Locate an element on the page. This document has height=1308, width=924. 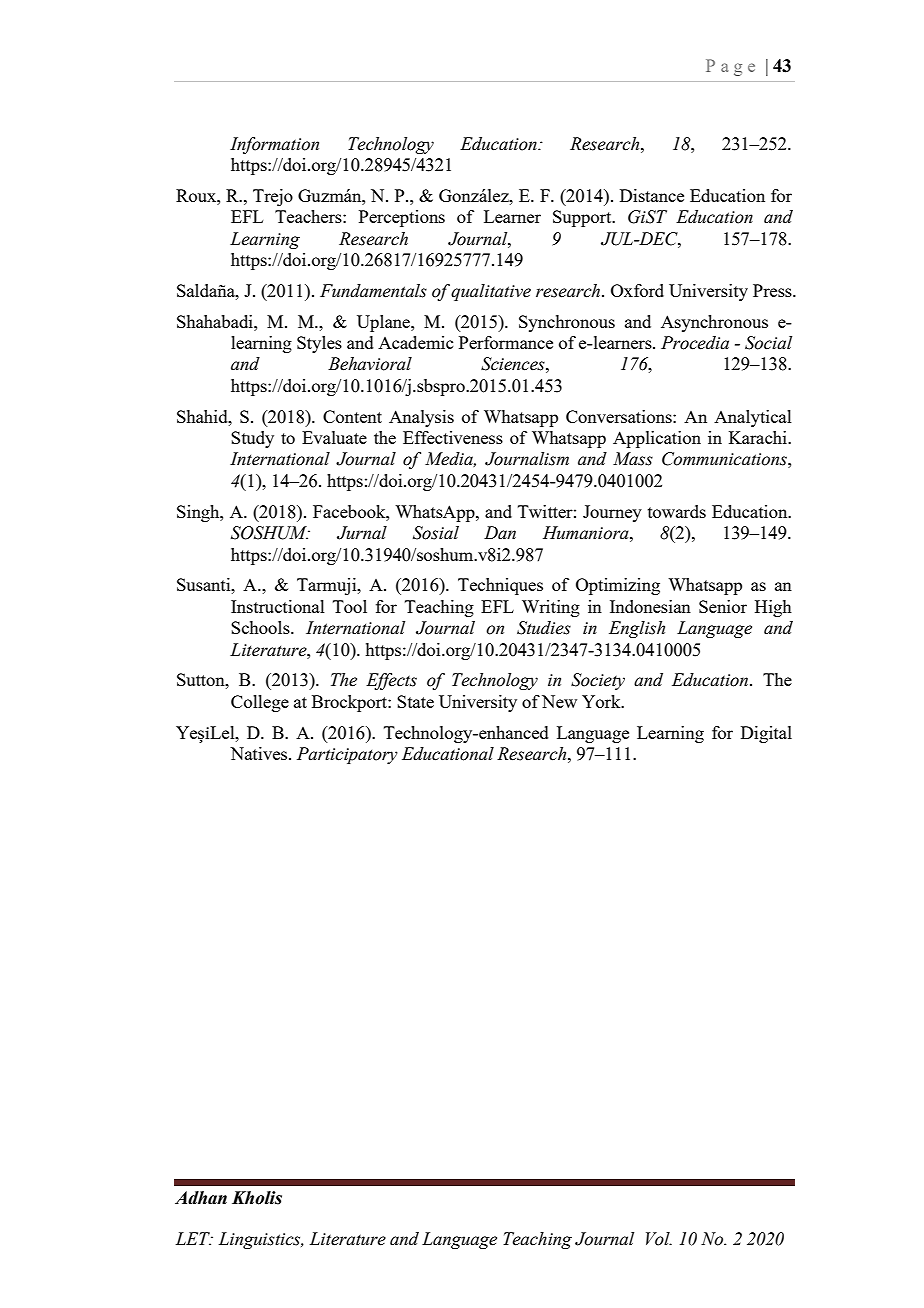
Natives is located at coordinates (260, 753).
